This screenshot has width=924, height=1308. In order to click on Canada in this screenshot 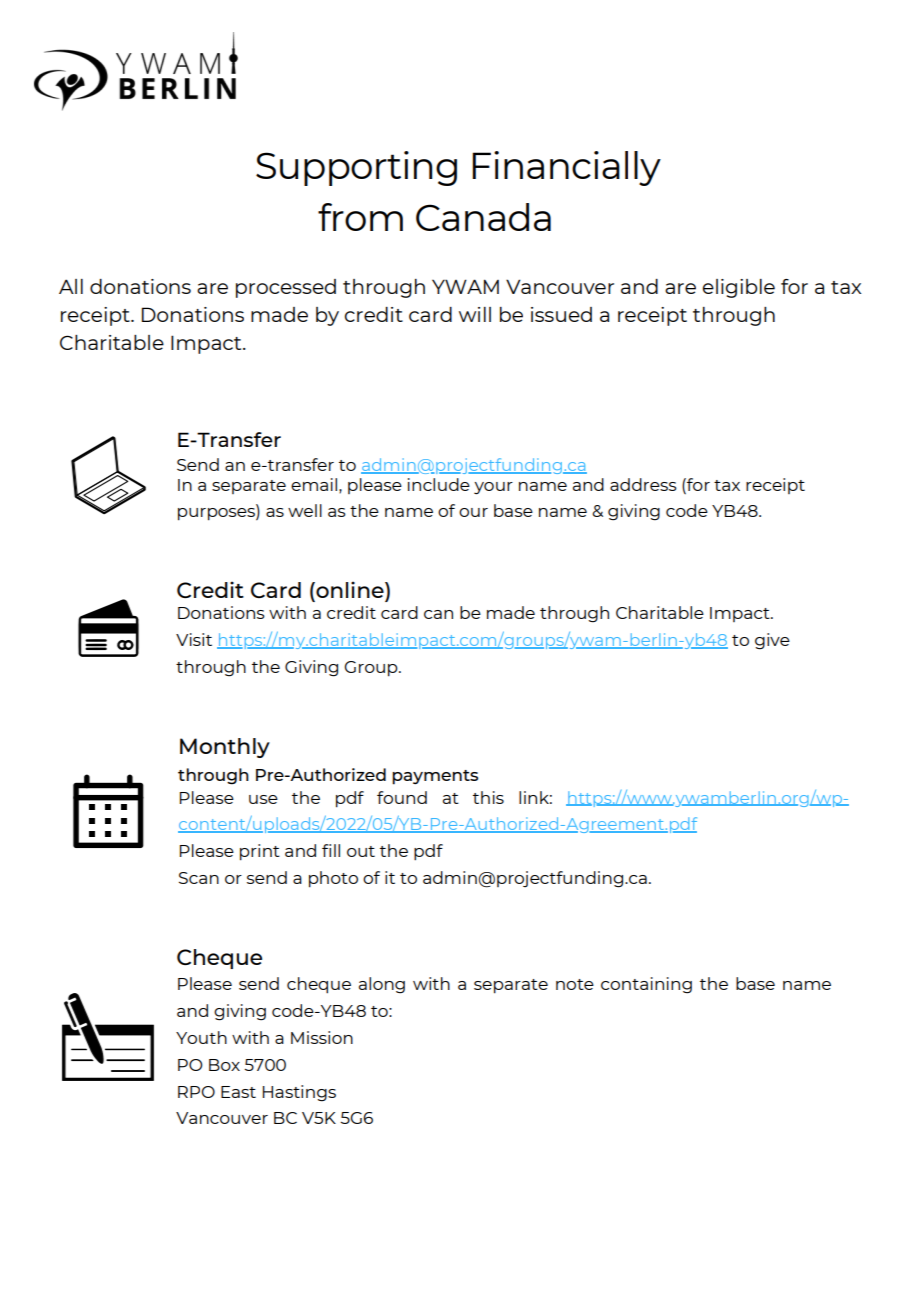, I will do `click(483, 217)`.
